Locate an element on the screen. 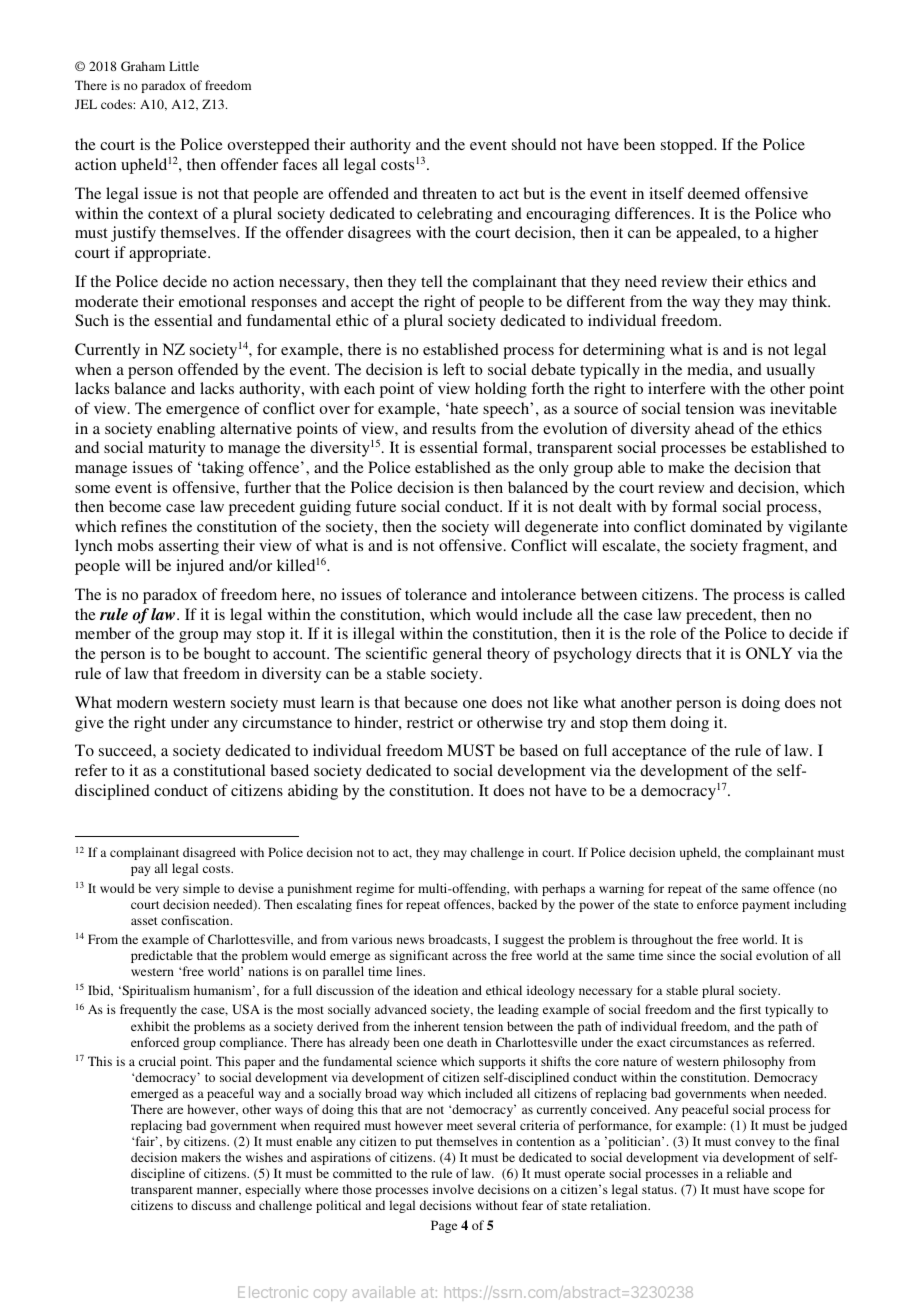 This screenshot has width=924, height=1308. usually is located at coordinates (790, 371).
